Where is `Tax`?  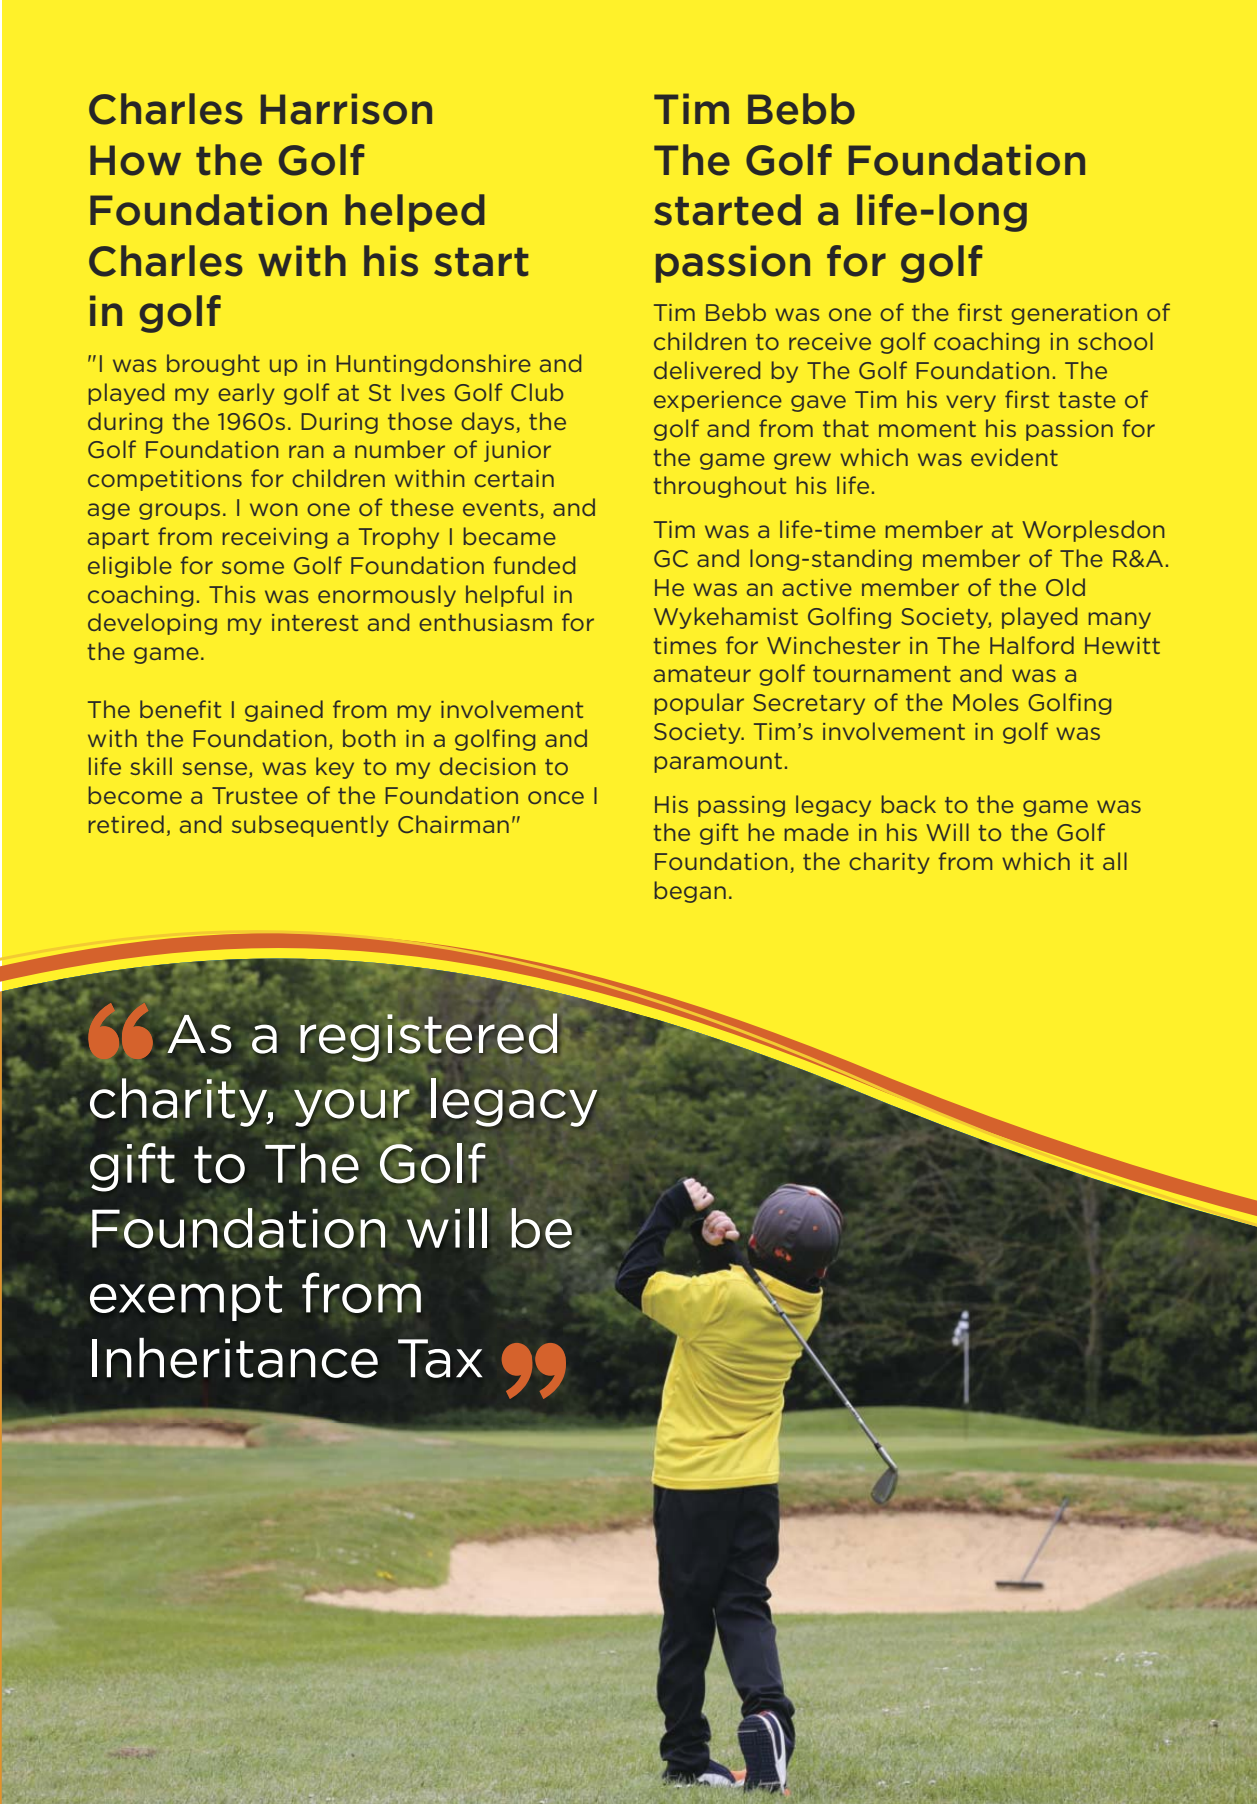
Tax is located at coordinates (440, 1358).
